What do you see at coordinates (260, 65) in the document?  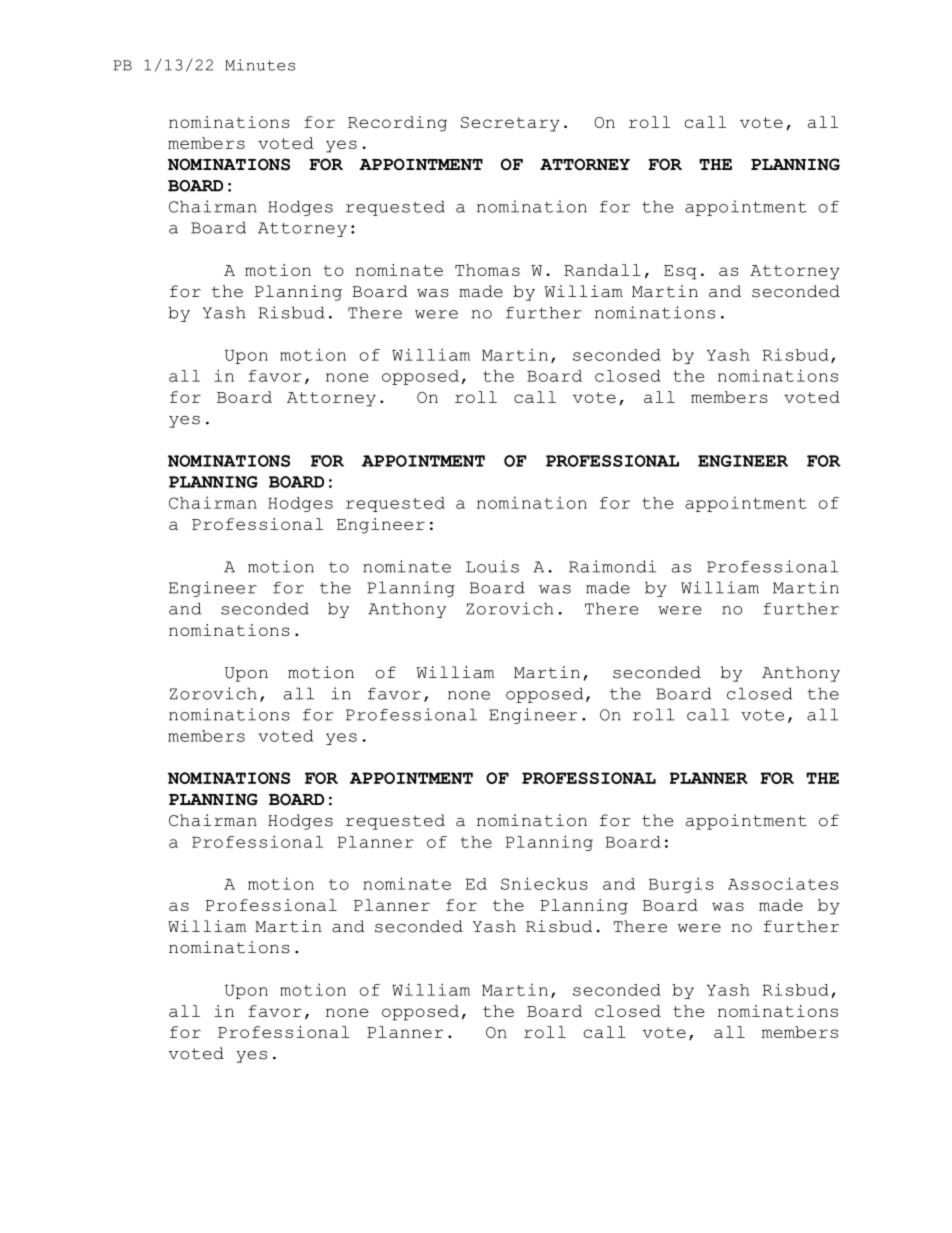 I see `Minutes` at bounding box center [260, 65].
